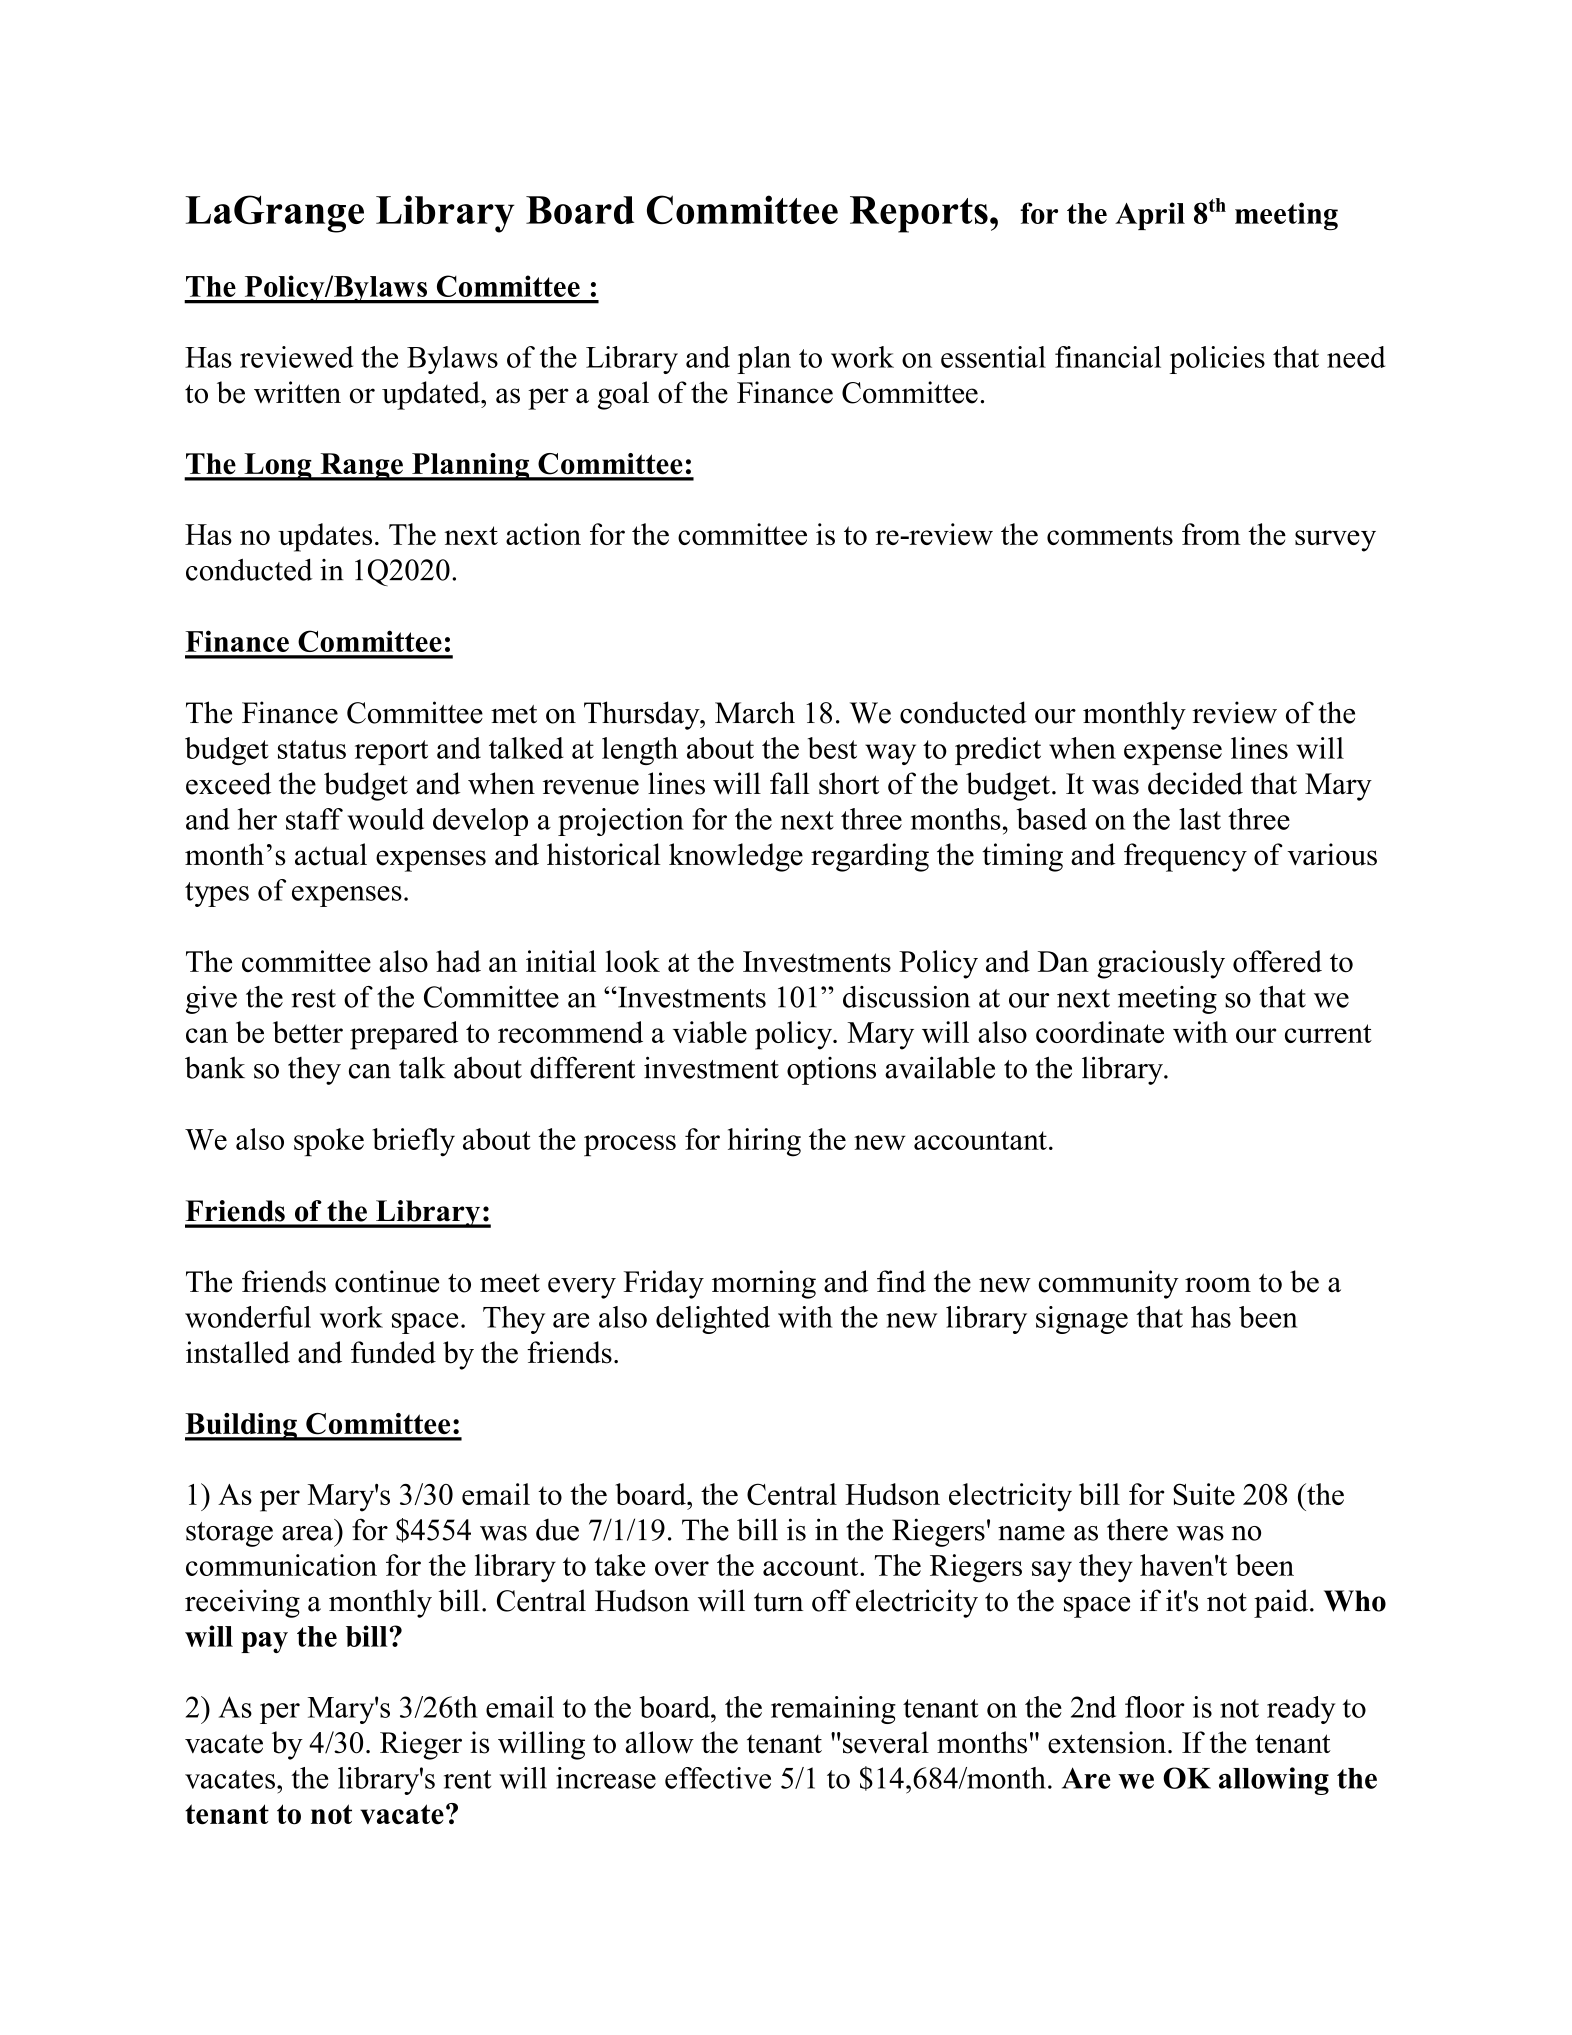  Describe the element at coordinates (297, 392) in the screenshot. I see `written` at that location.
